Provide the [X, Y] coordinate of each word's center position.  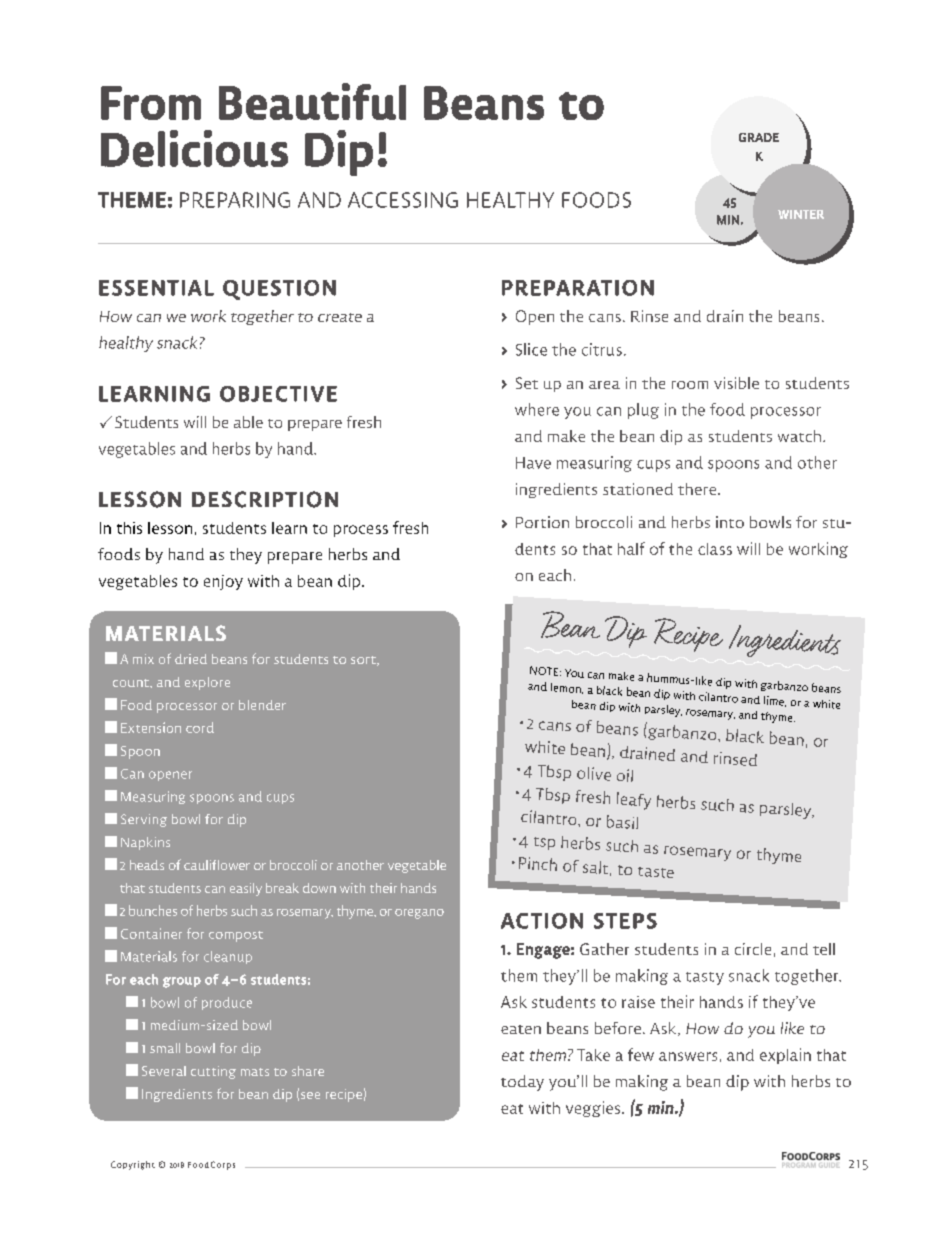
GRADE [759, 137]
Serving [144, 820]
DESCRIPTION [265, 499]
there [698, 489]
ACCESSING [403, 200]
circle [753, 949]
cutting [213, 1072]
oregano [419, 914]
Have [533, 463]
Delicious [194, 148]
